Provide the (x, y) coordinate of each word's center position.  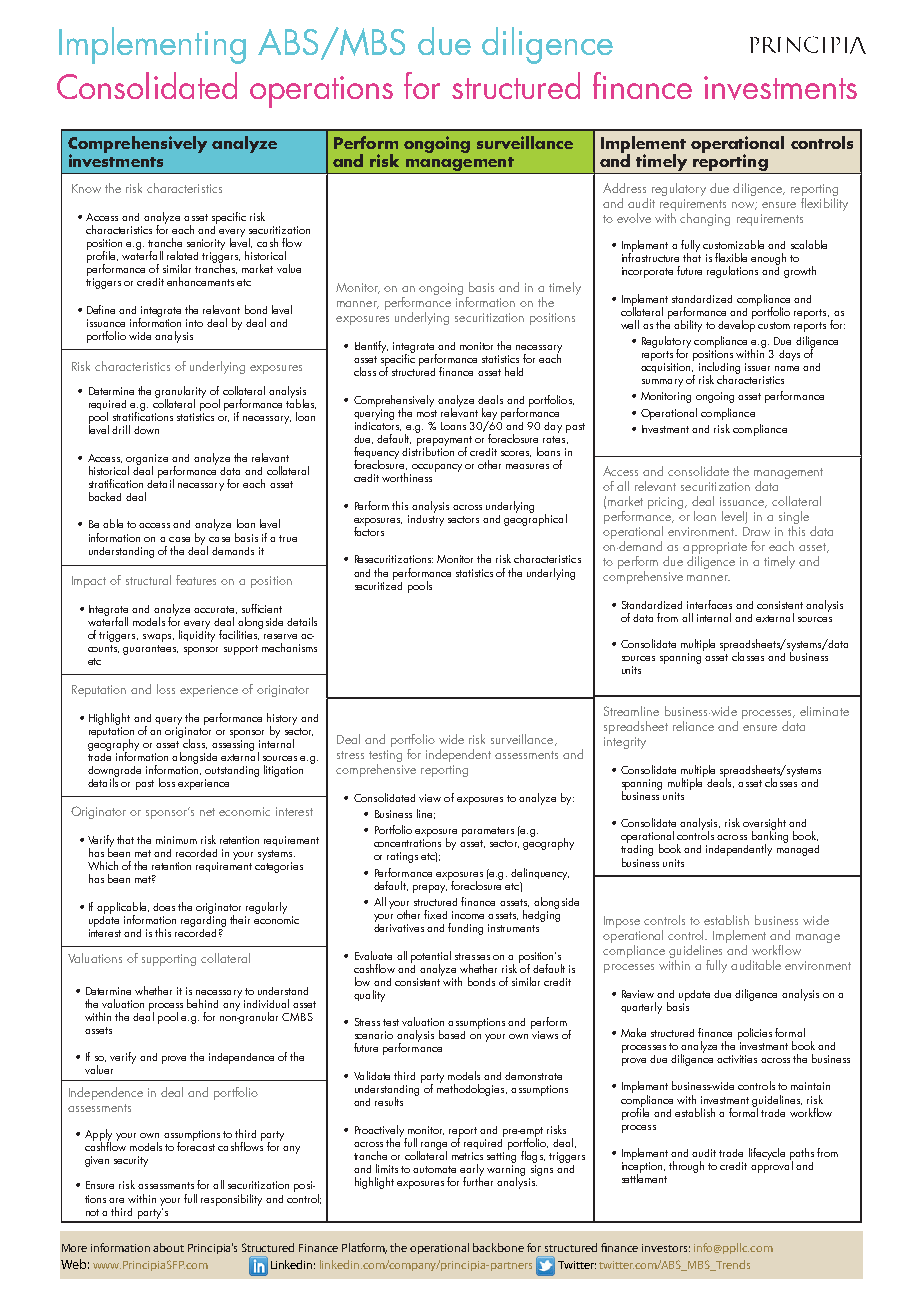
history (282, 720)
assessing (233, 745)
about (168, 1247)
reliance (693, 726)
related (182, 255)
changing (705, 219)
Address (624, 188)
